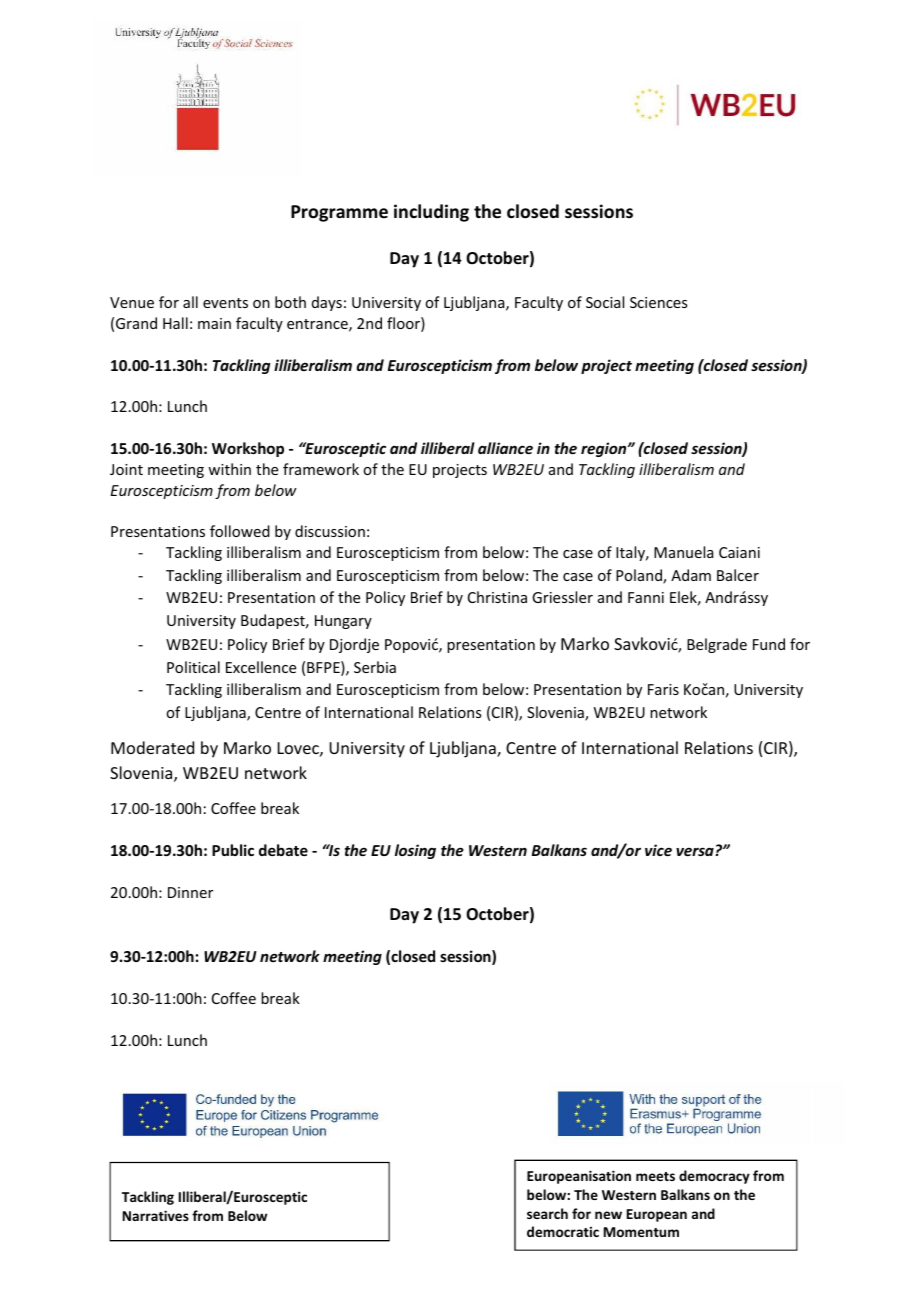 The height and width of the screenshot is (1308, 924). What do you see at coordinates (415, 851) in the screenshot?
I see `losing` at bounding box center [415, 851].
